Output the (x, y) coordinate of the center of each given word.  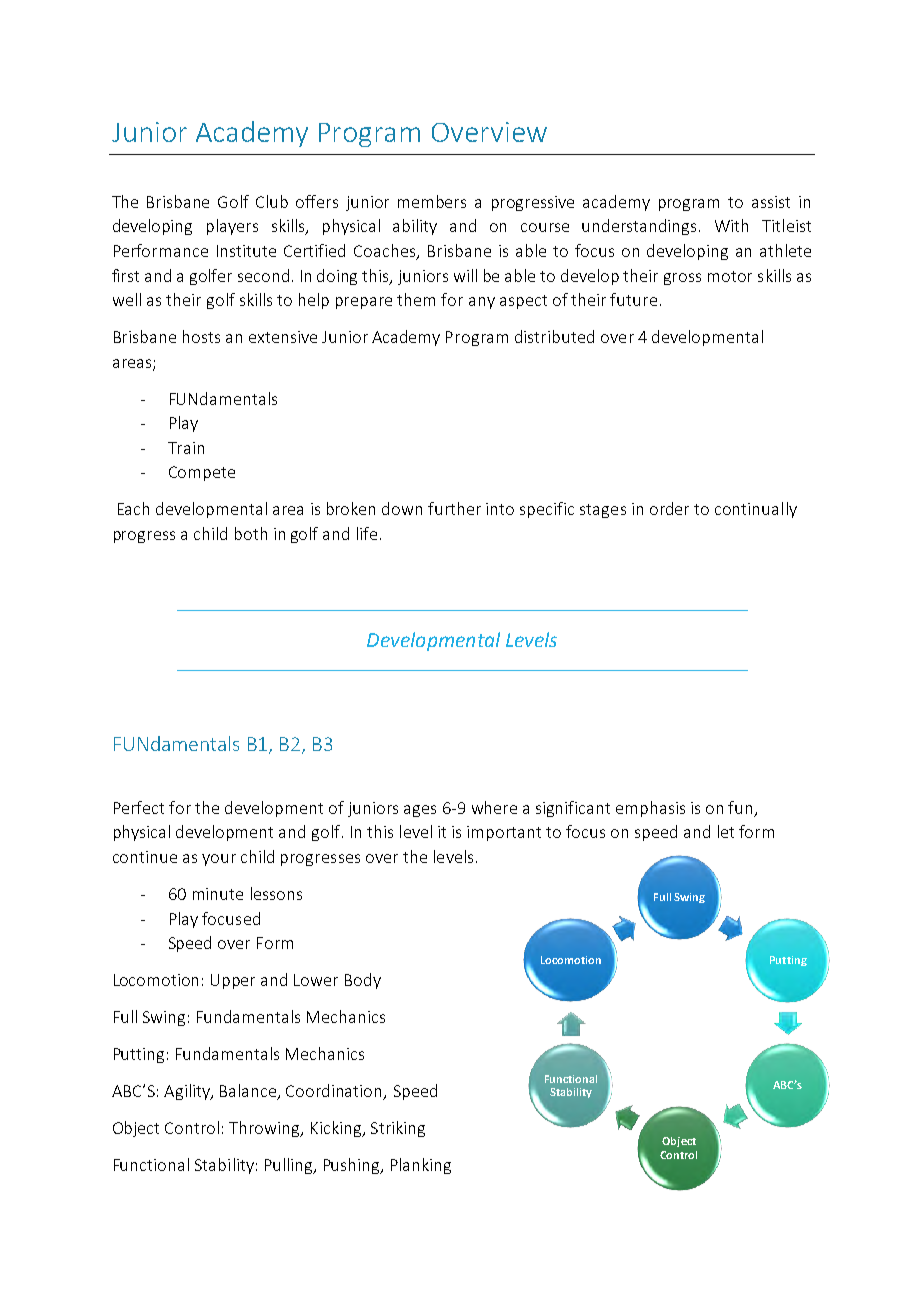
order (669, 508)
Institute (246, 251)
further (454, 508)
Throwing (266, 1129)
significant (573, 809)
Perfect (139, 807)
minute (218, 894)
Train (186, 448)
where (494, 807)
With (731, 225)
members (432, 201)
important (504, 833)
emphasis (650, 809)
